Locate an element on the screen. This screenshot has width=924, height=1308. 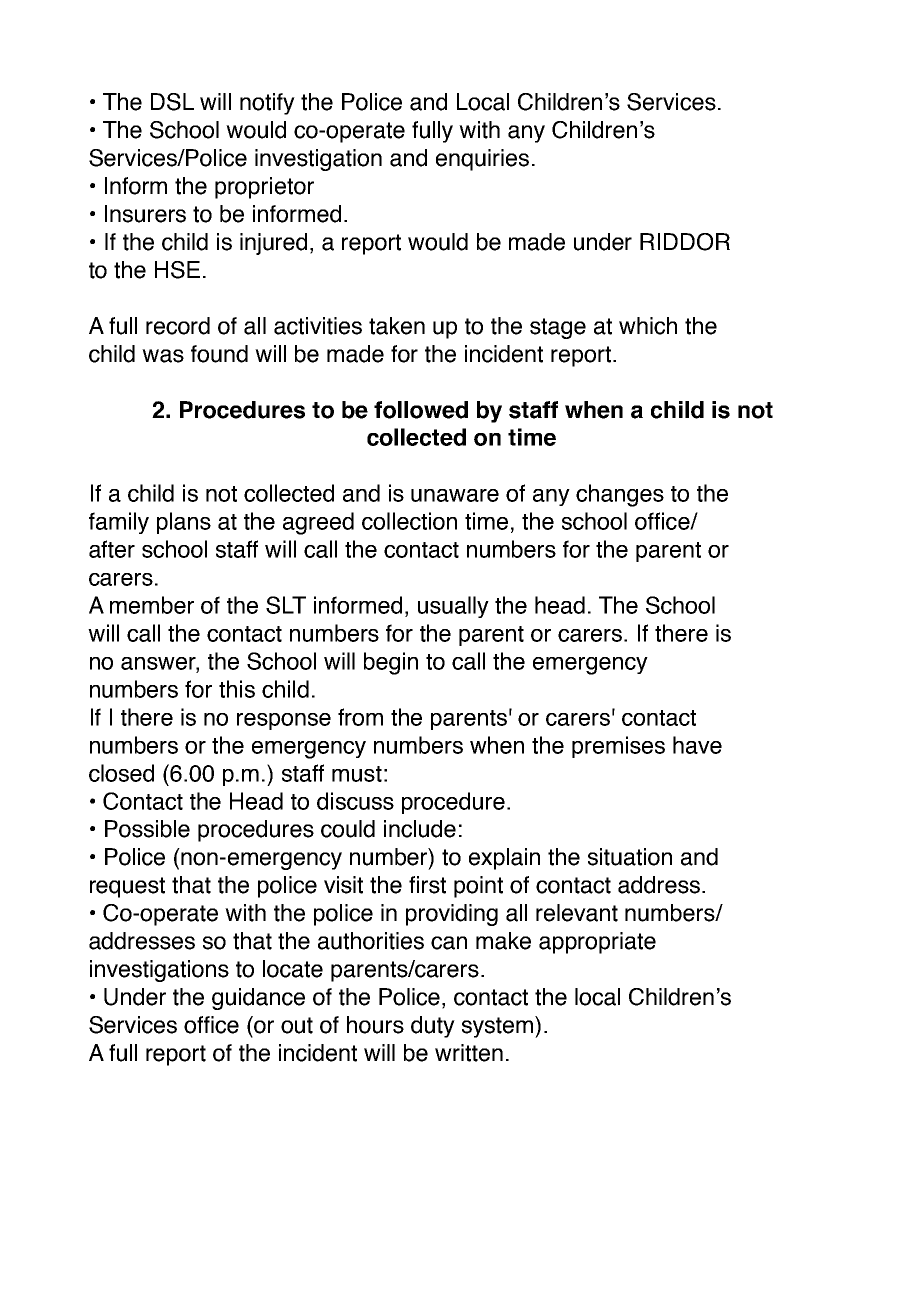
duty is located at coordinates (433, 1027).
